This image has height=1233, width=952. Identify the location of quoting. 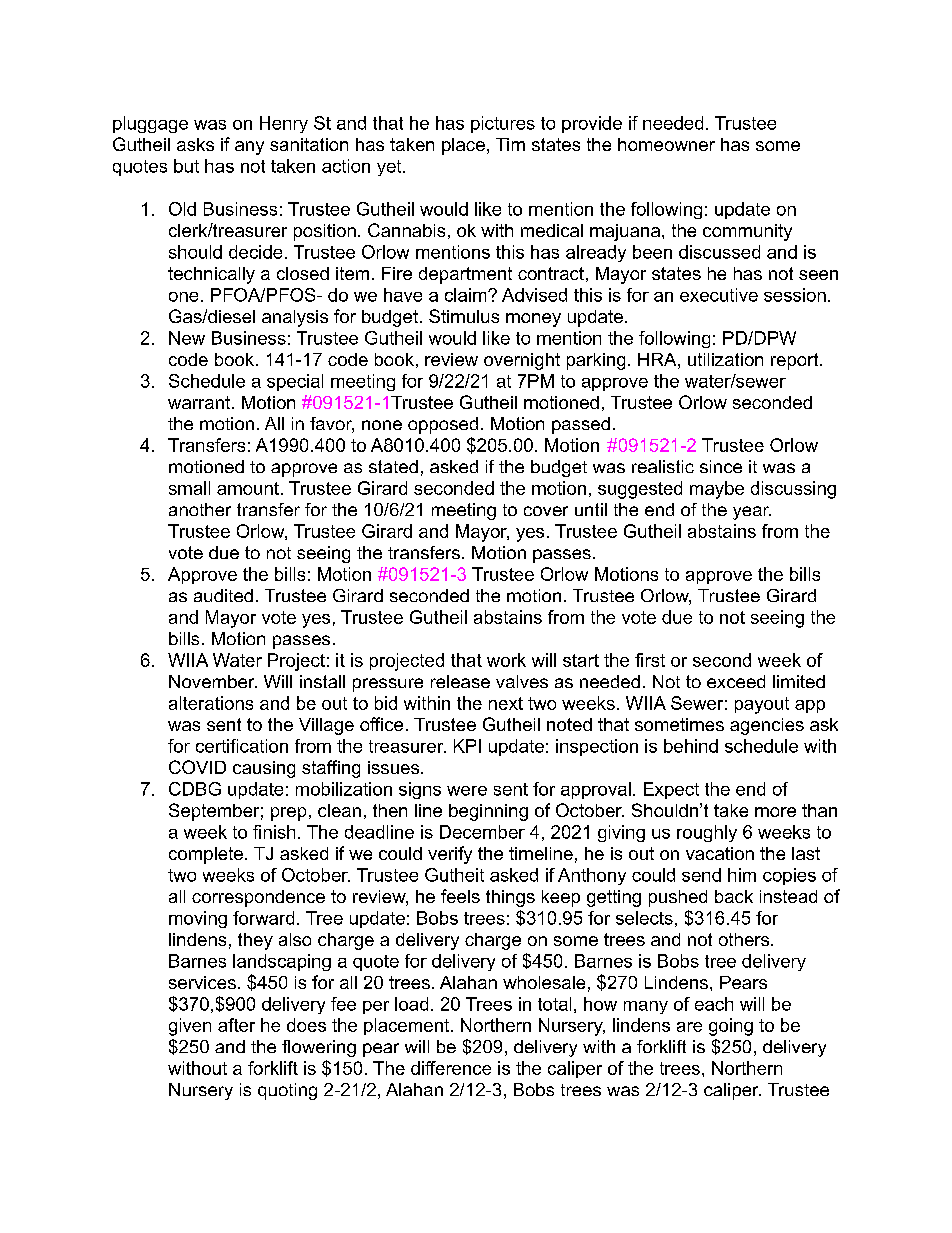
(287, 1091).
